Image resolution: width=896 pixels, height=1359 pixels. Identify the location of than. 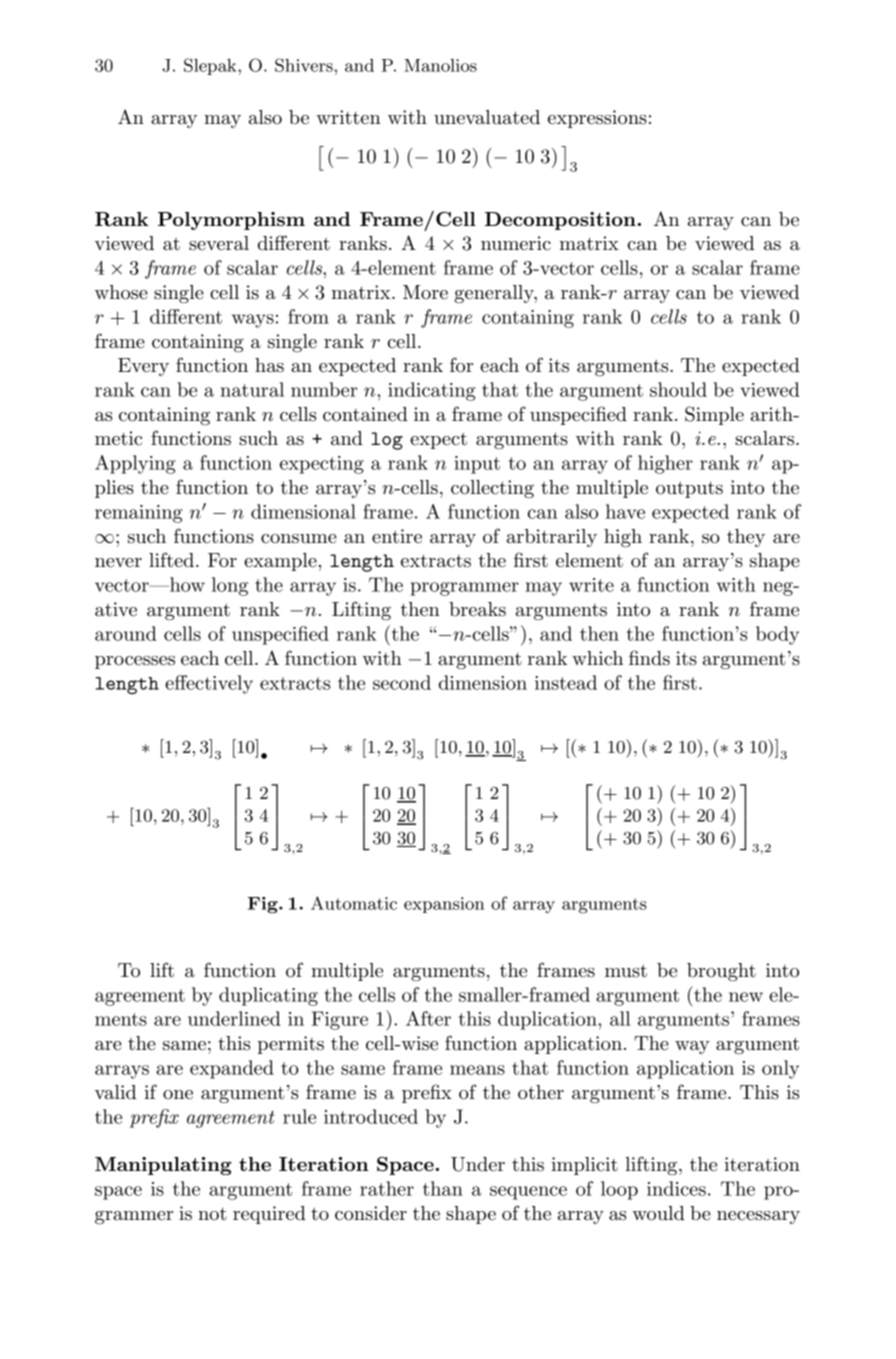
(443, 1188).
